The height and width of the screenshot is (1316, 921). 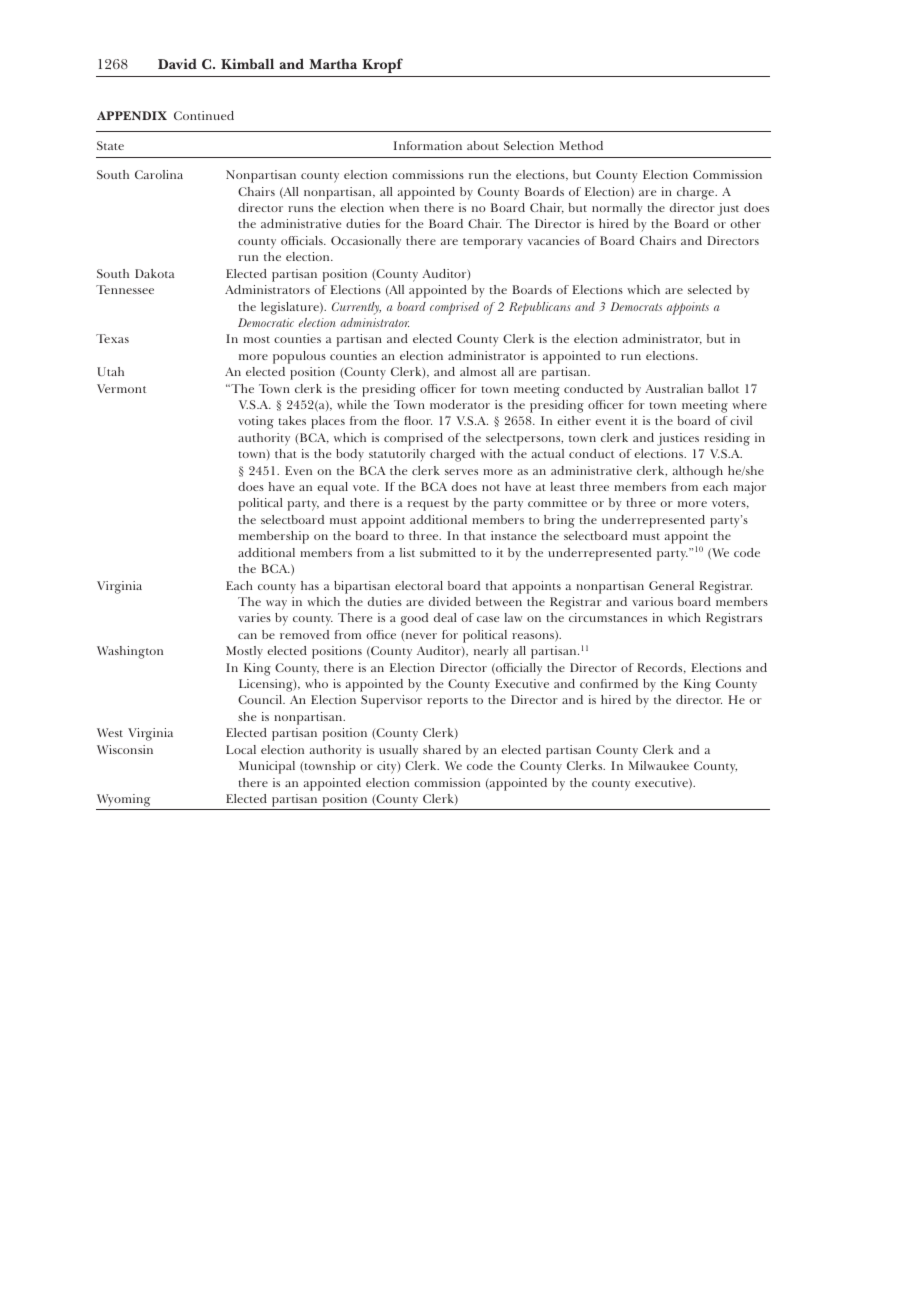 What do you see at coordinates (581, 145) in the screenshot?
I see `Method` at bounding box center [581, 145].
